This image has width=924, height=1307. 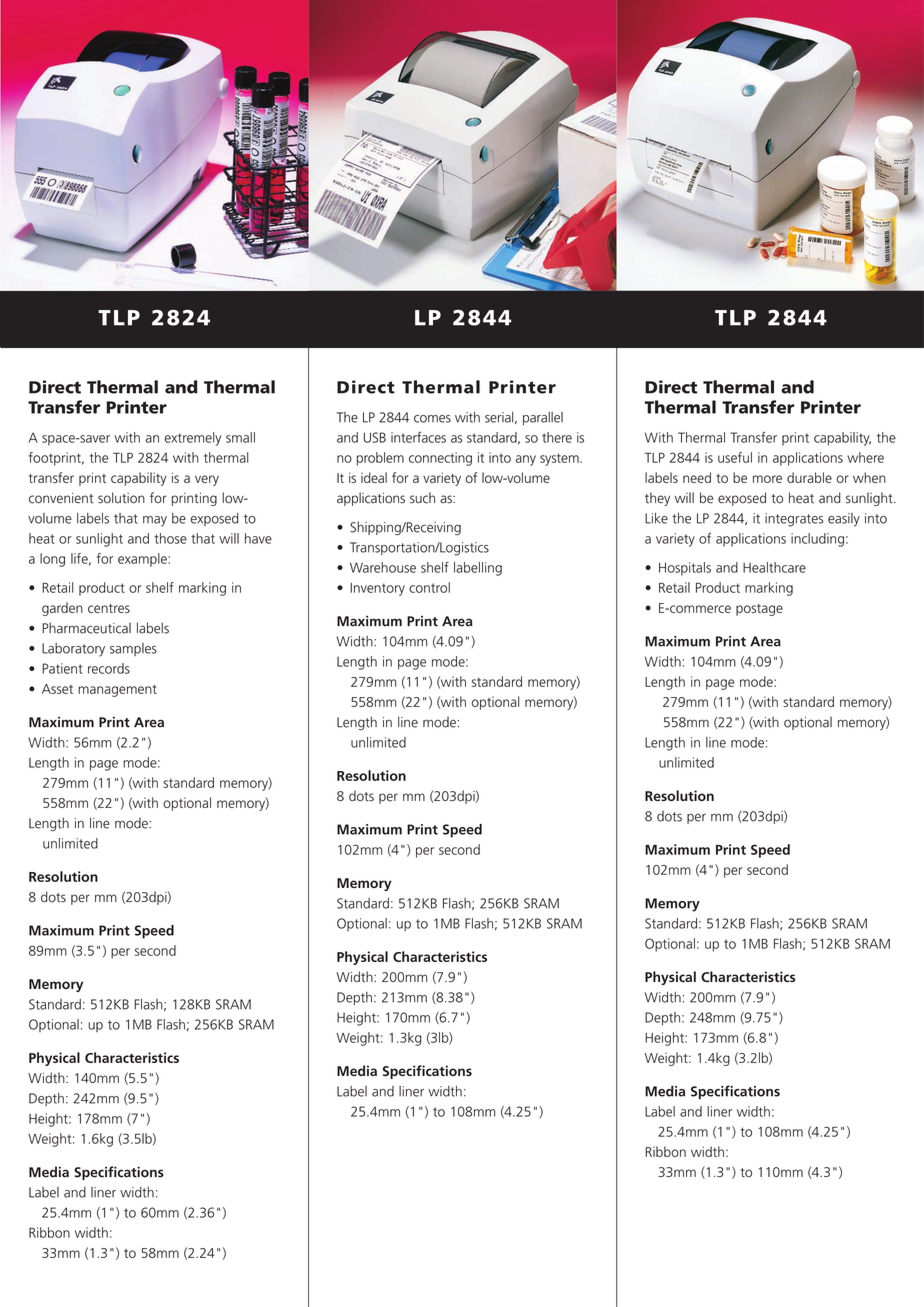 I want to click on control, so click(x=429, y=587).
